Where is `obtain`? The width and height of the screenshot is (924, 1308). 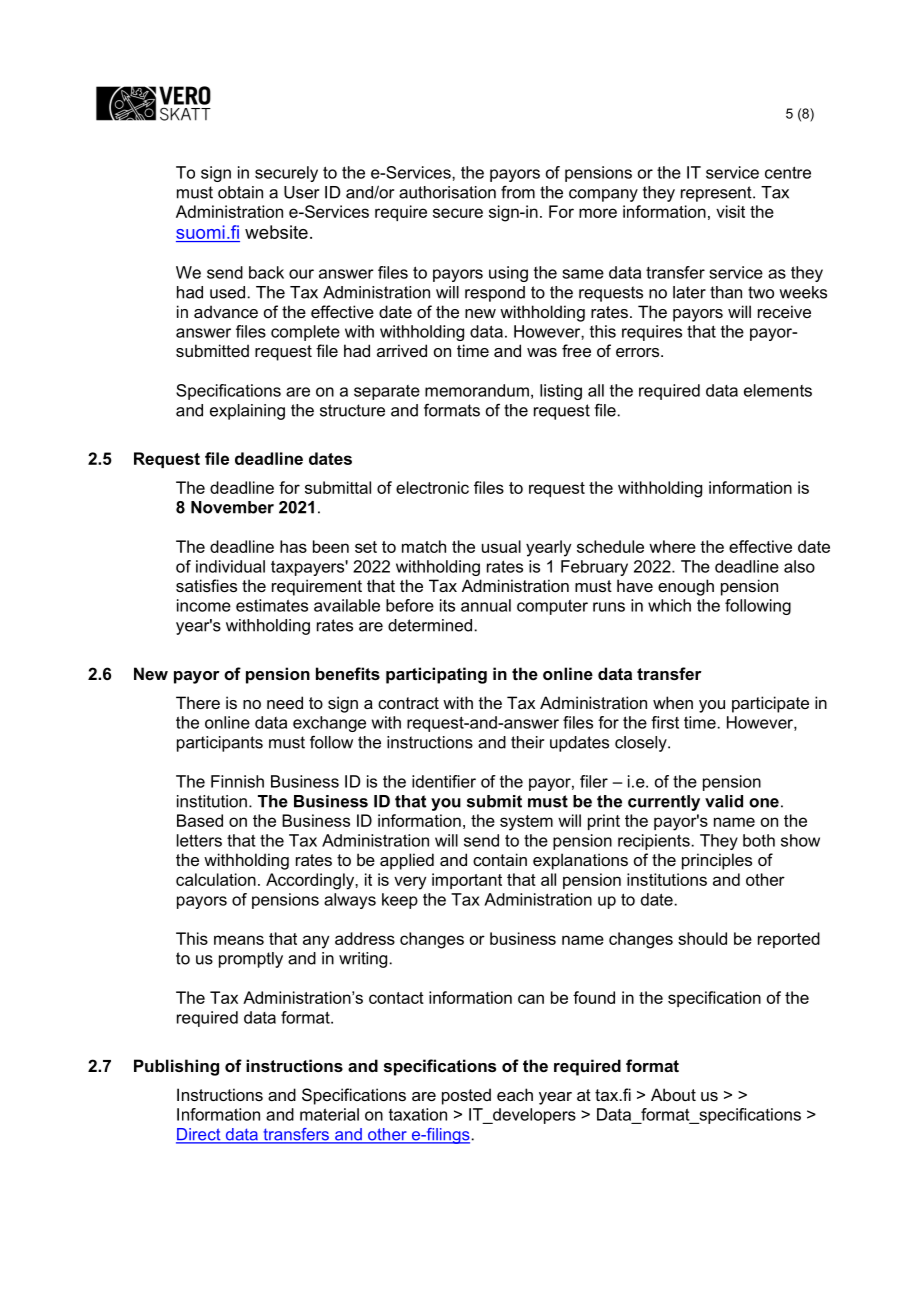 obtain is located at coordinates (240, 192).
